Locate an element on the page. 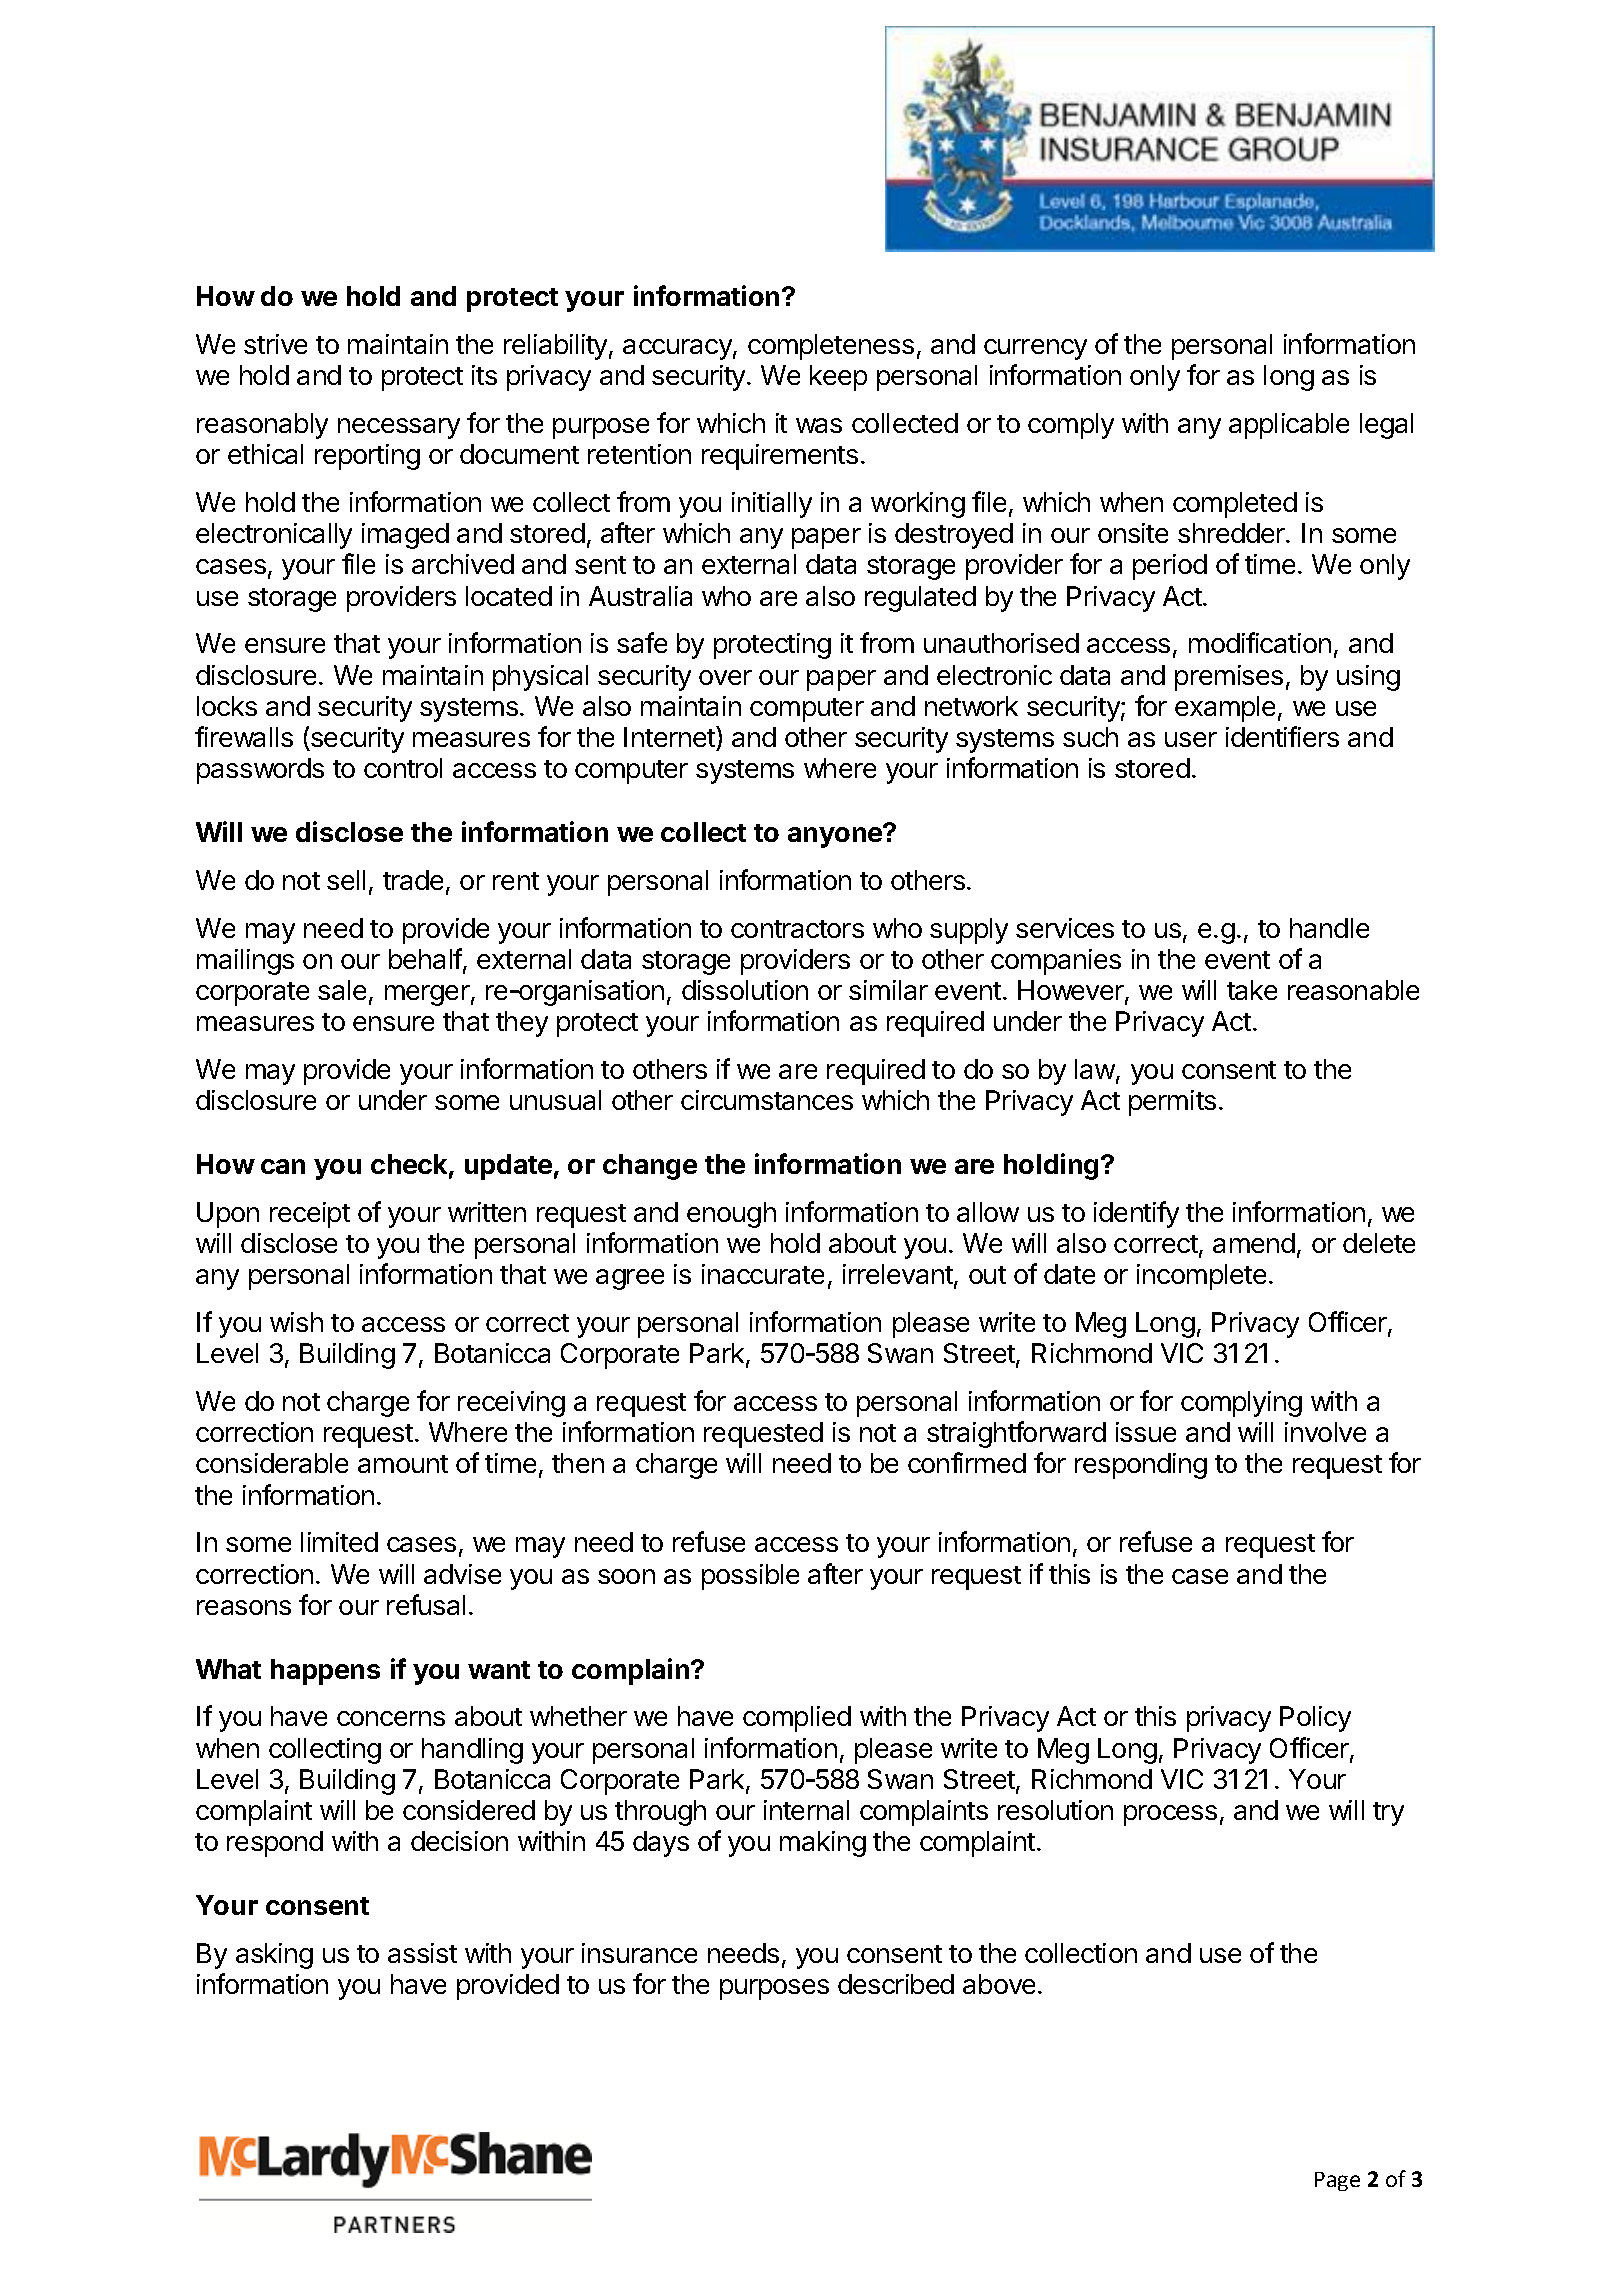 The height and width of the page is (2290, 1619). applicable is located at coordinates (1289, 426).
